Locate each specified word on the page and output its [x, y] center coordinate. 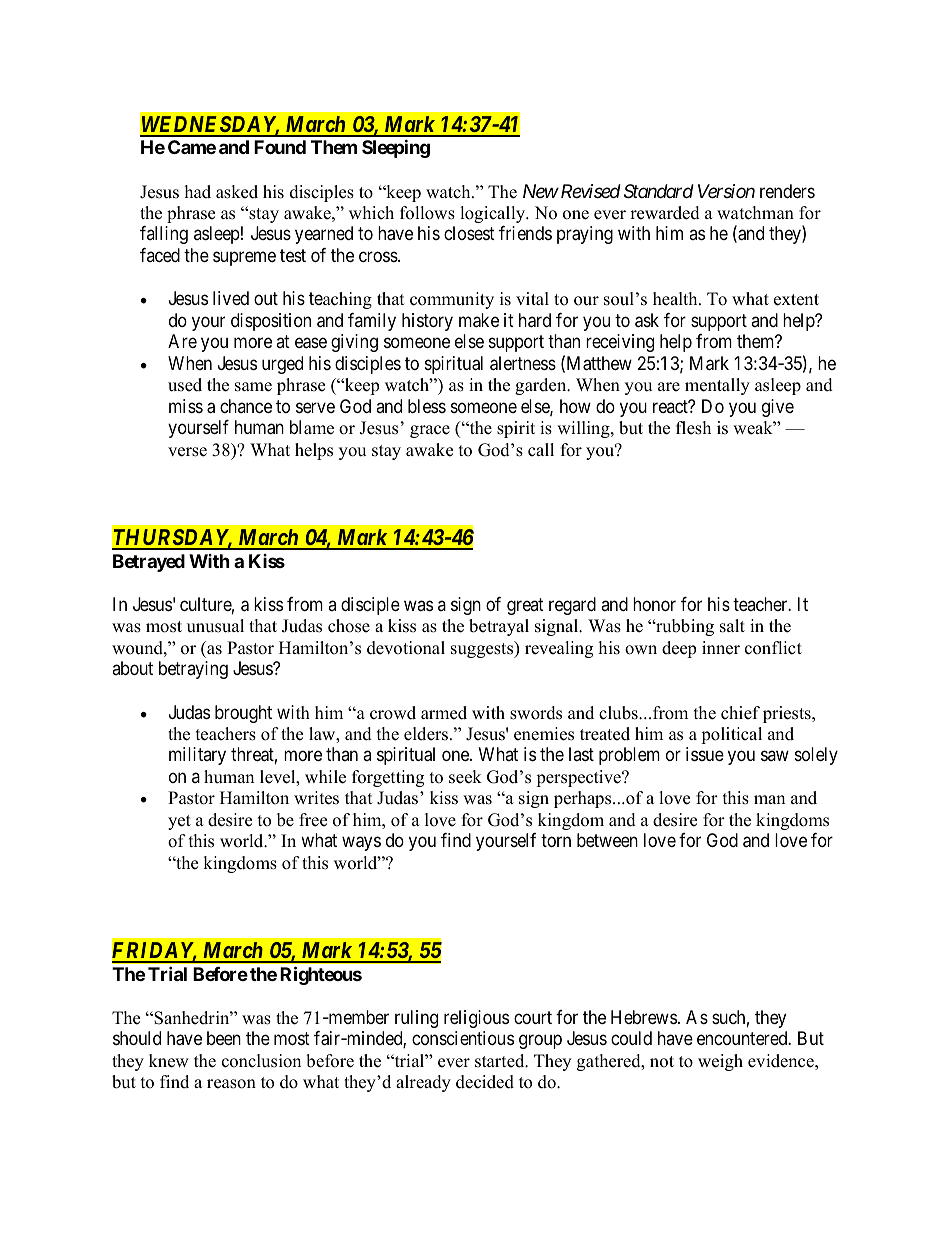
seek [465, 777]
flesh [693, 428]
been [224, 1038]
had [198, 192]
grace [430, 431]
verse [187, 452]
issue [705, 754]
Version [726, 191]
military [197, 756]
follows [427, 213]
